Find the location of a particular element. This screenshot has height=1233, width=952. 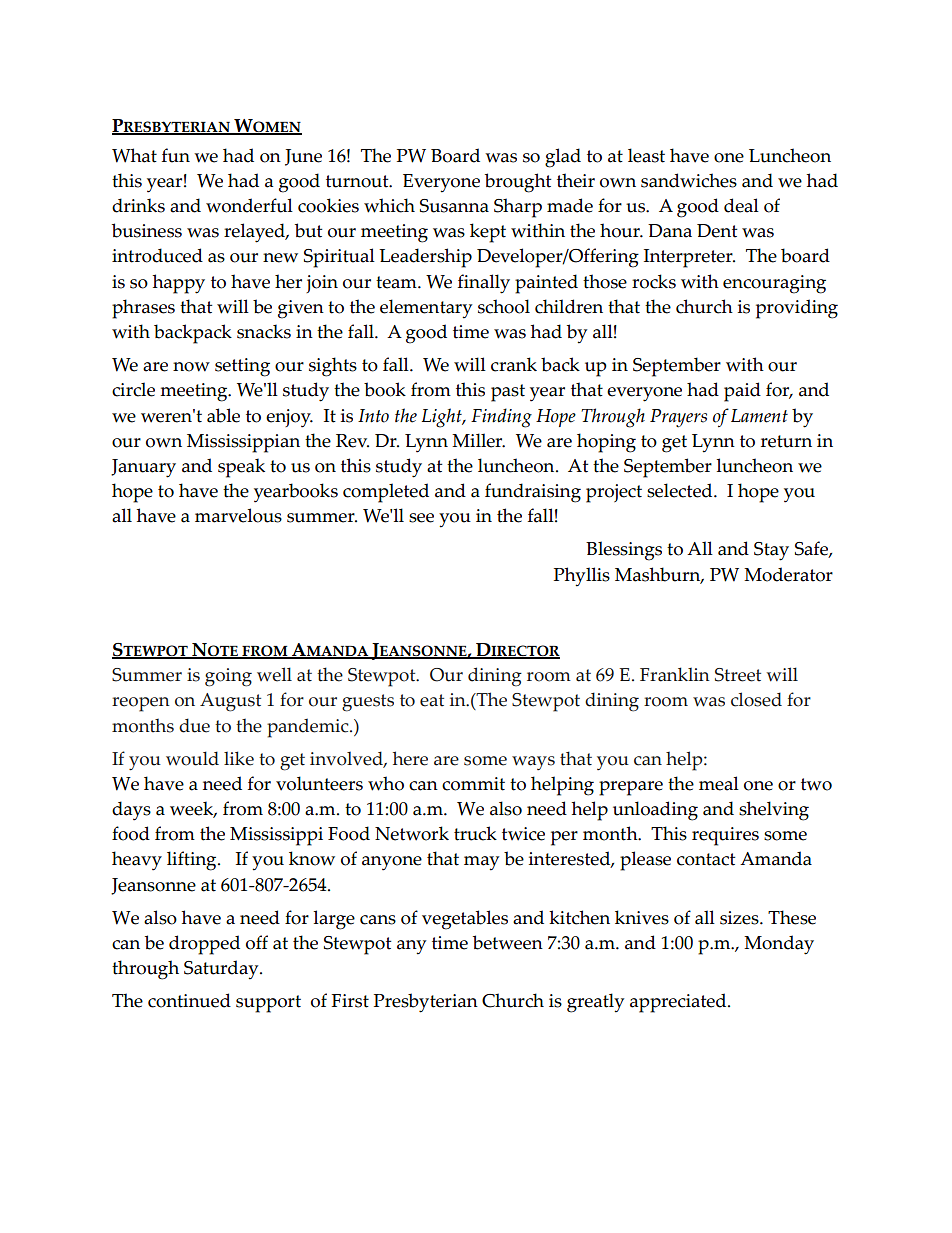

Saturday is located at coordinates (222, 970).
